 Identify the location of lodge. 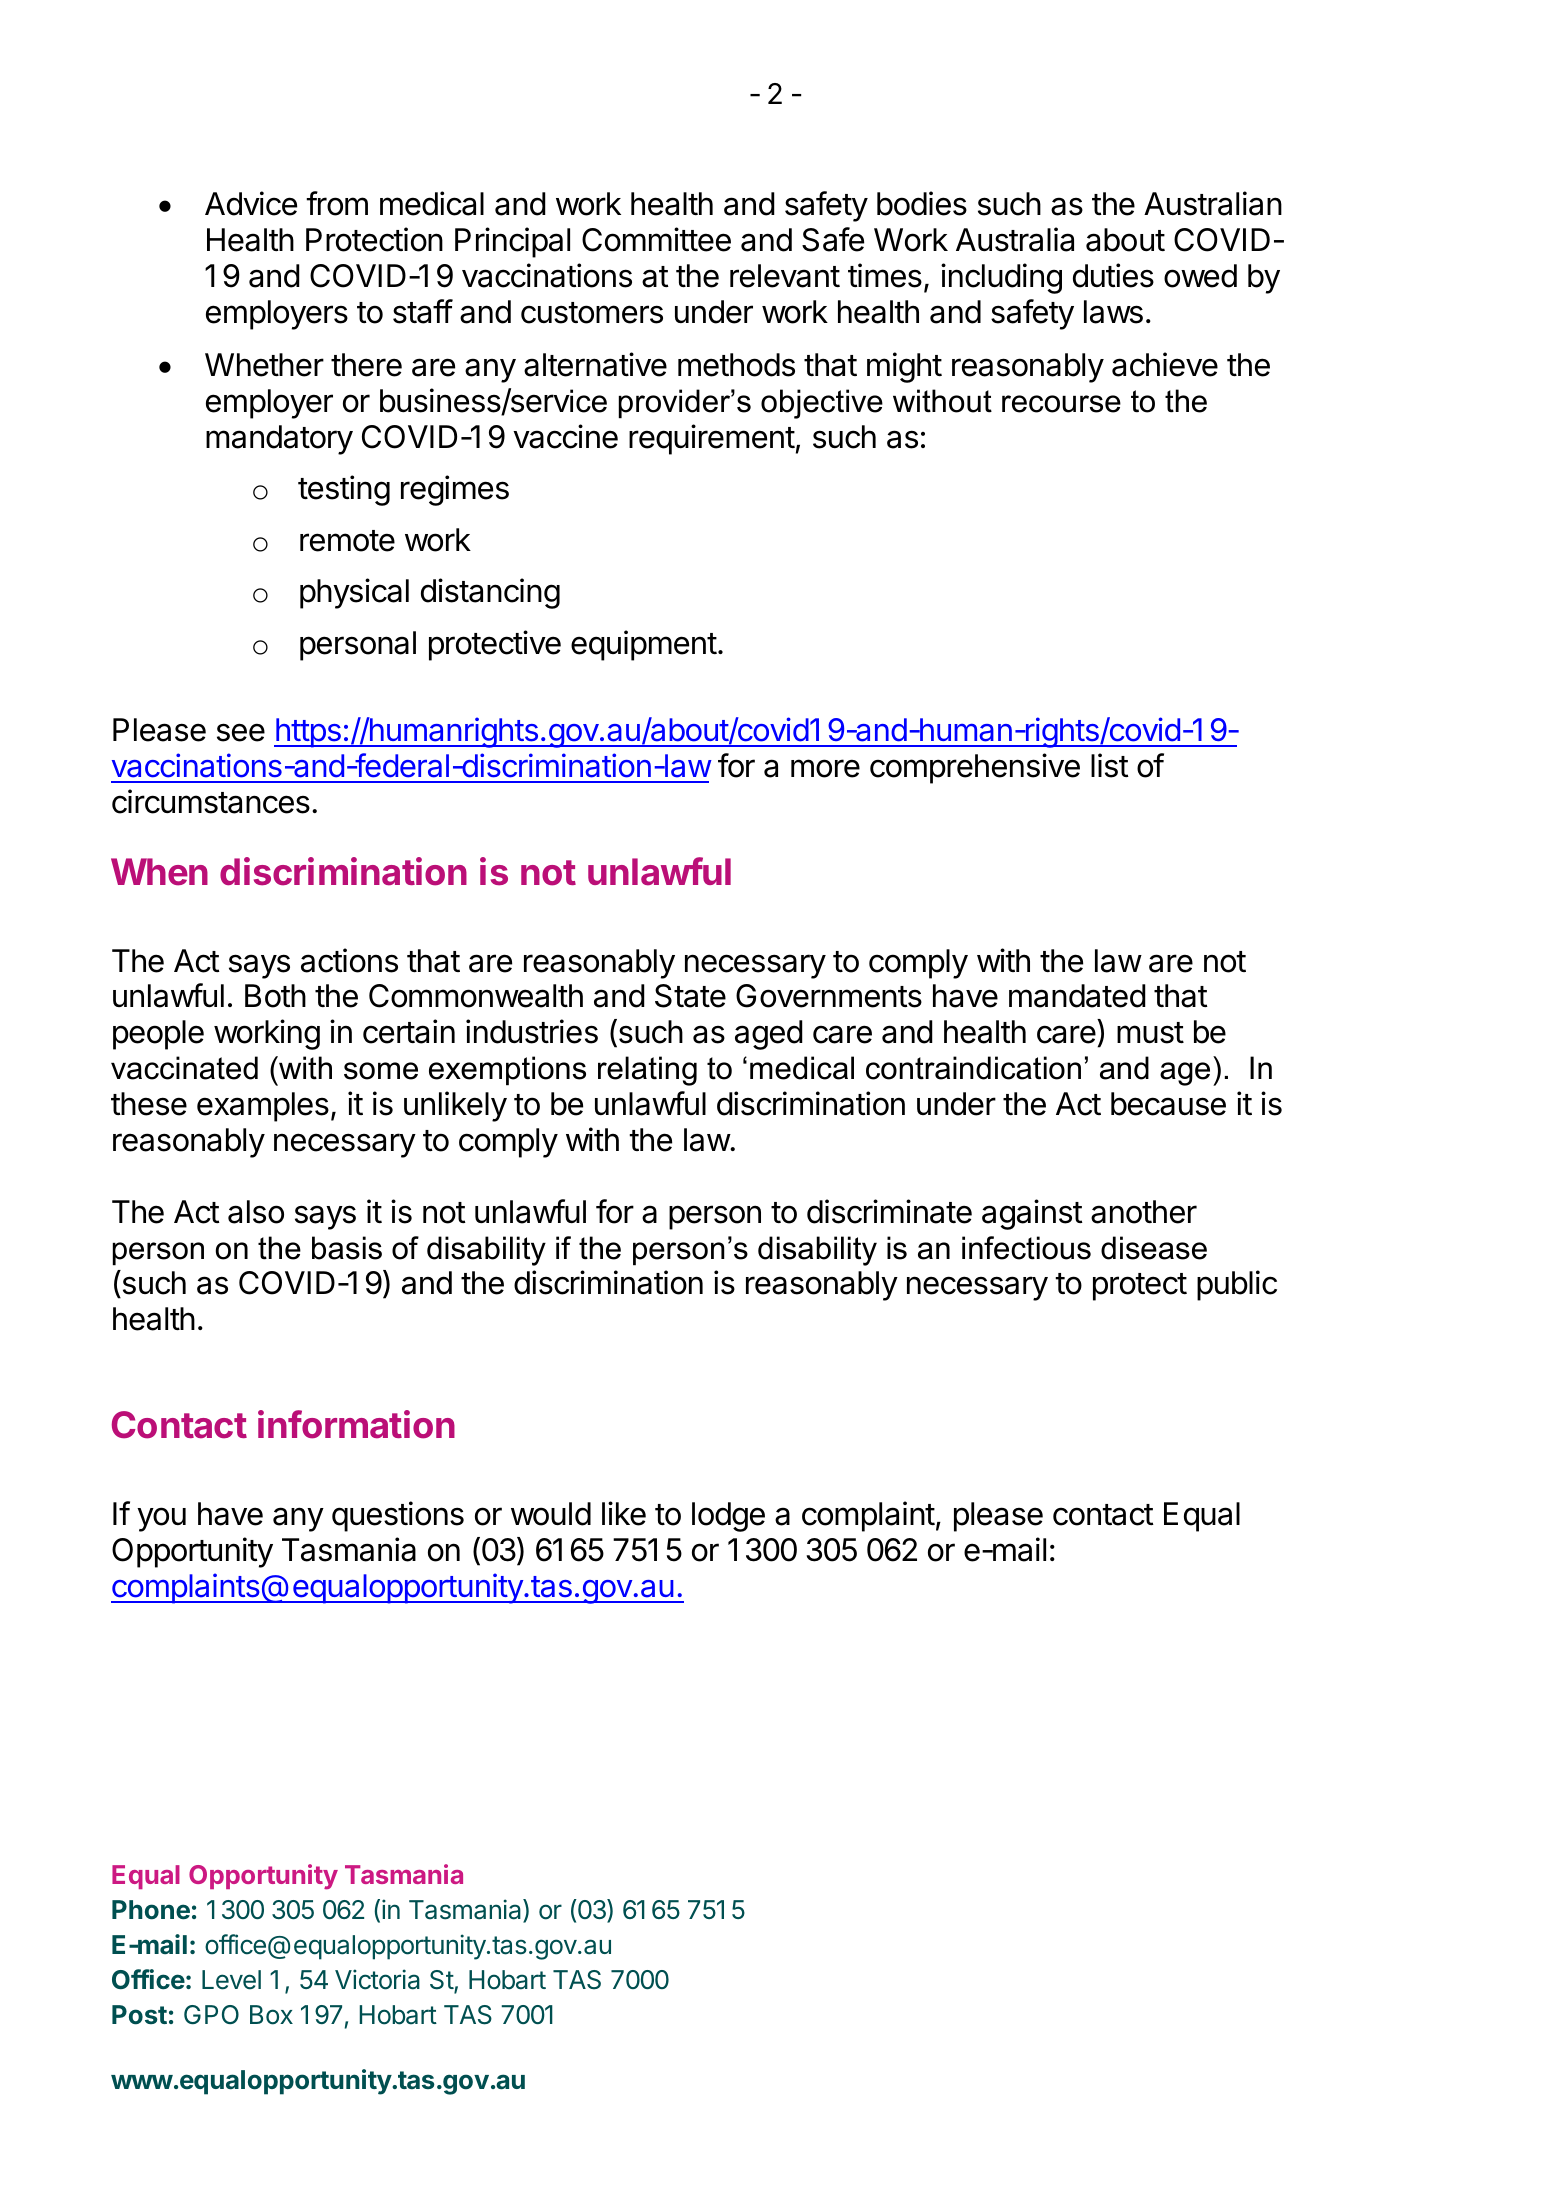
(728, 1517).
